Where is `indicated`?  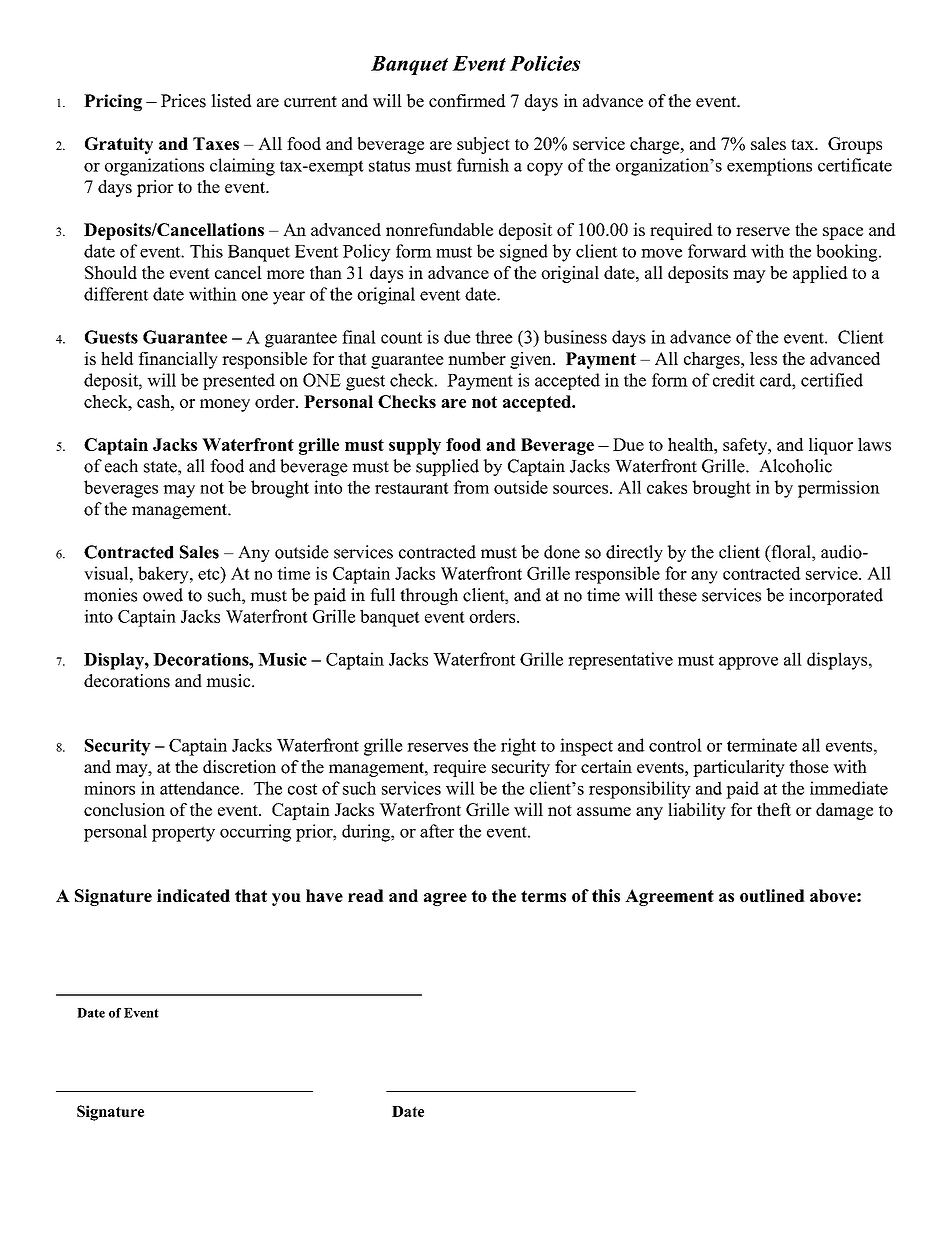 indicated is located at coordinates (193, 895).
